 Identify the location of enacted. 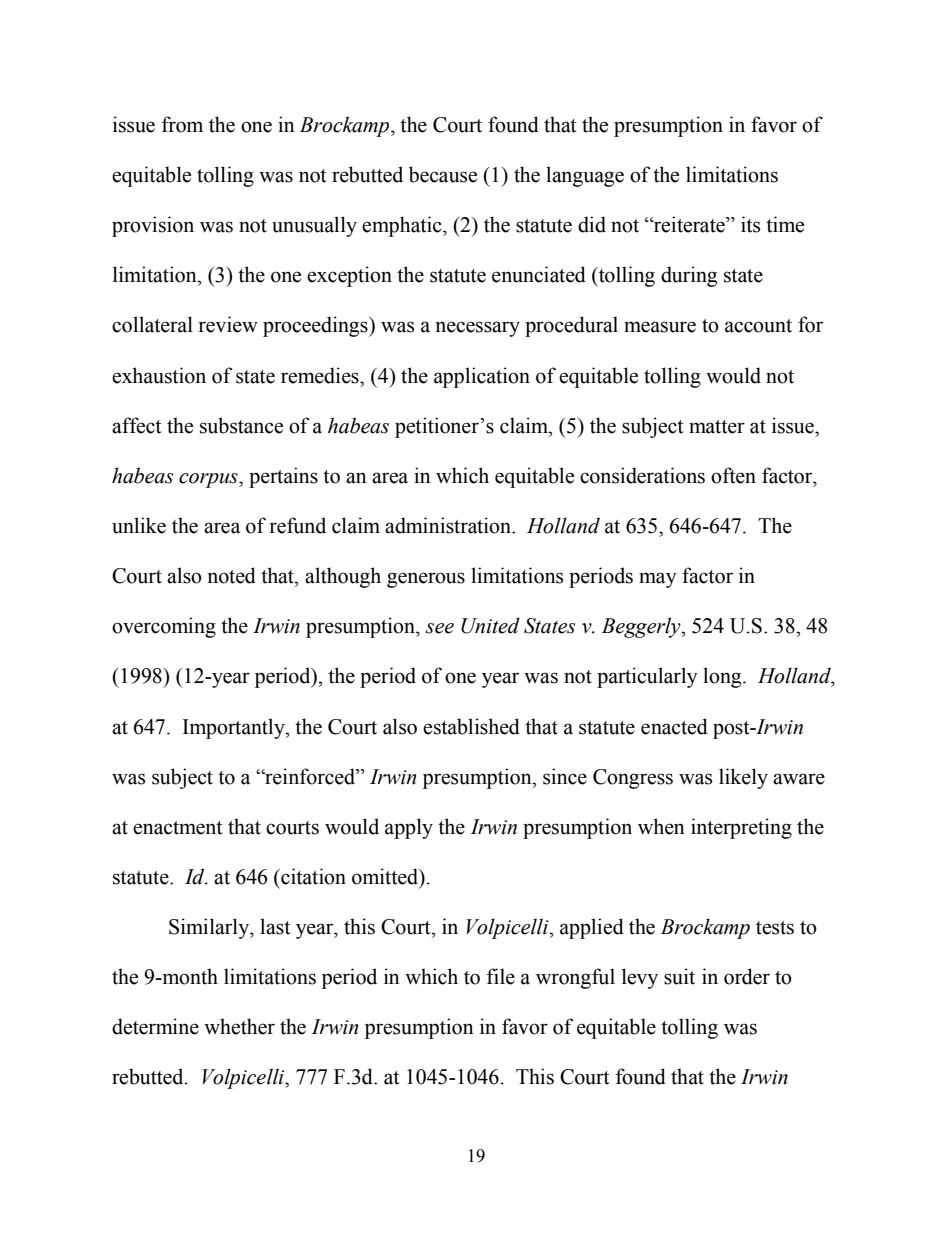
(674, 726).
